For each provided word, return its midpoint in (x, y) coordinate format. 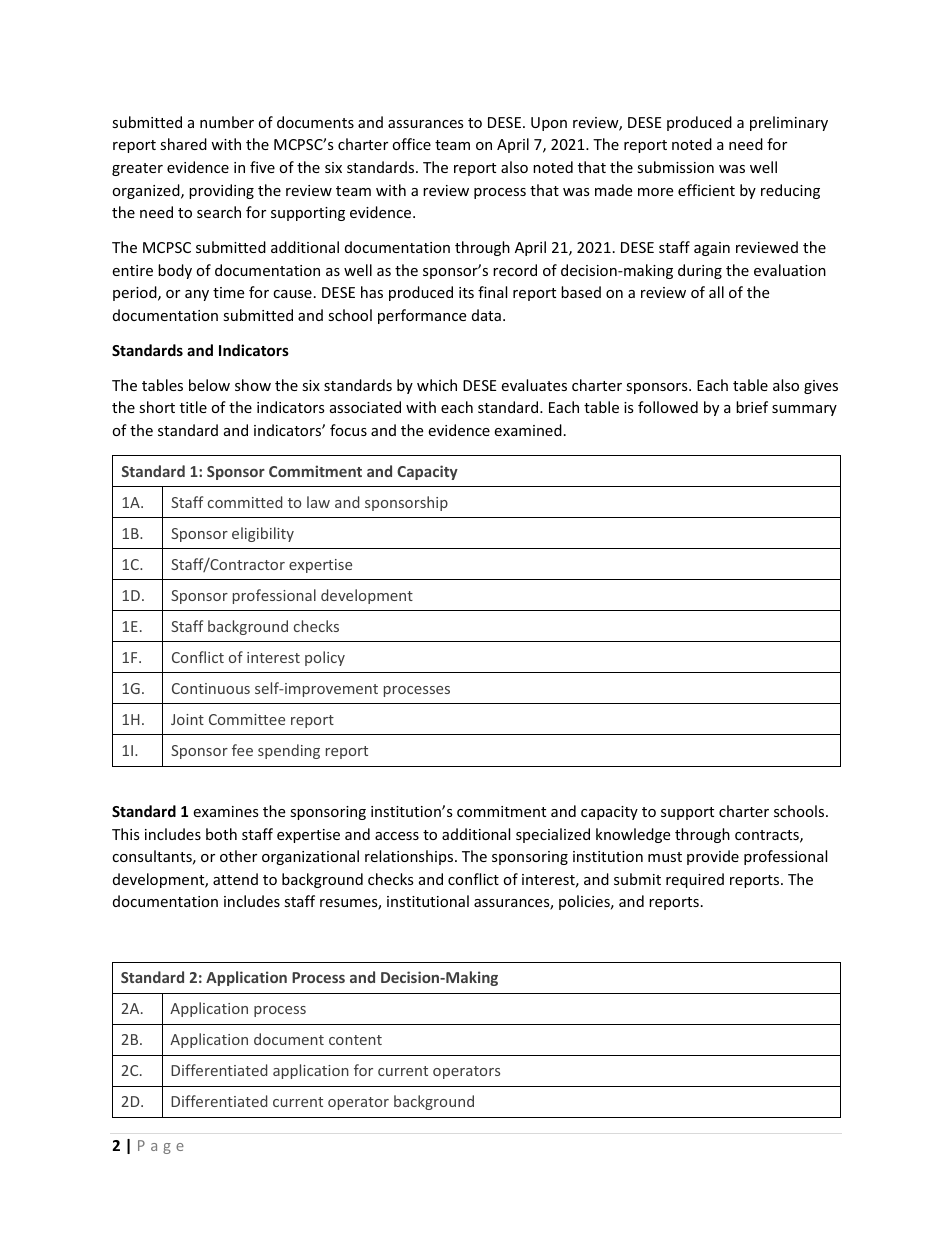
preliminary (789, 123)
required (695, 880)
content (355, 1040)
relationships (410, 857)
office (411, 144)
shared (183, 144)
